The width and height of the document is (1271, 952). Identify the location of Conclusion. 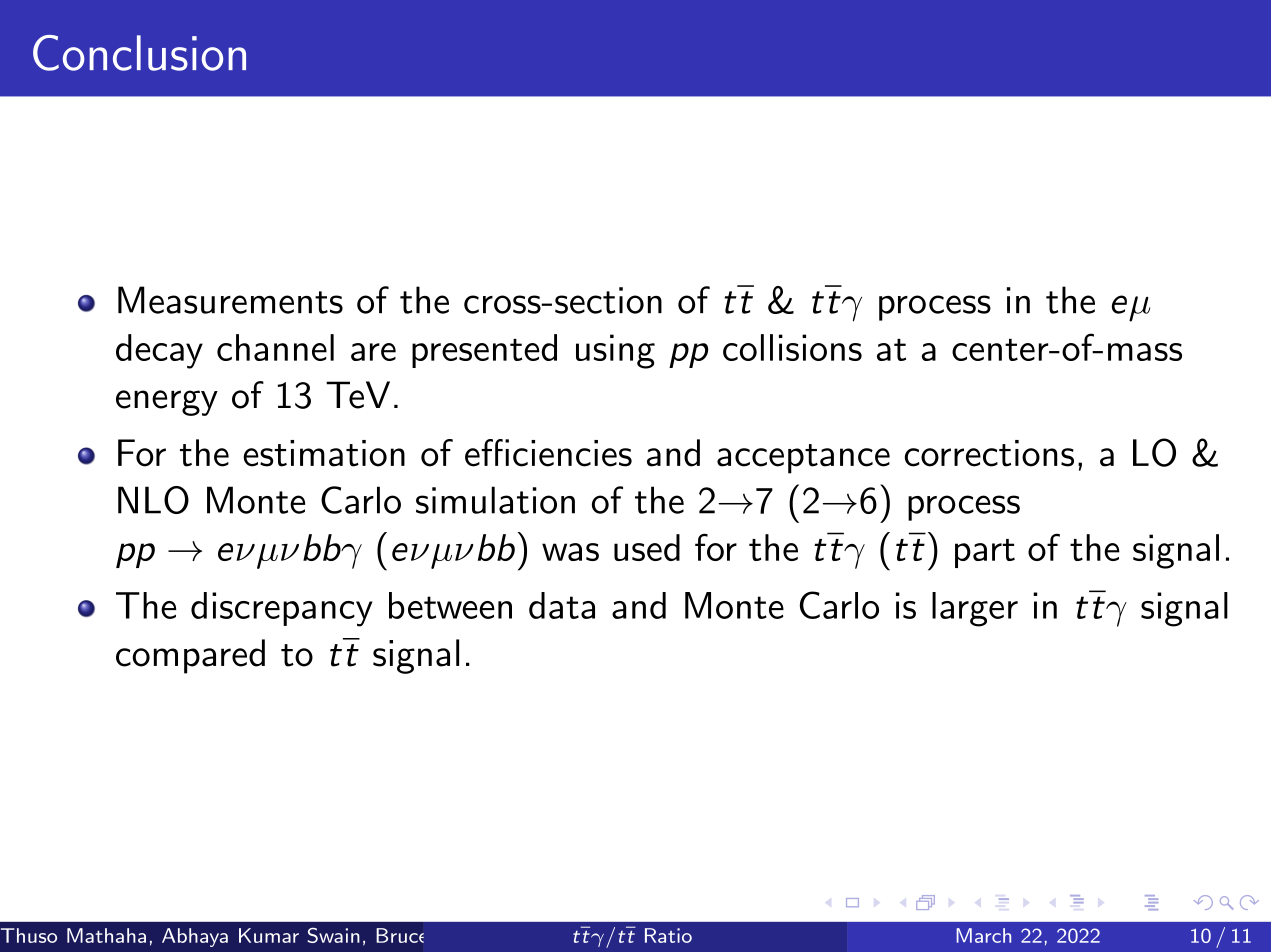
(139, 53).
